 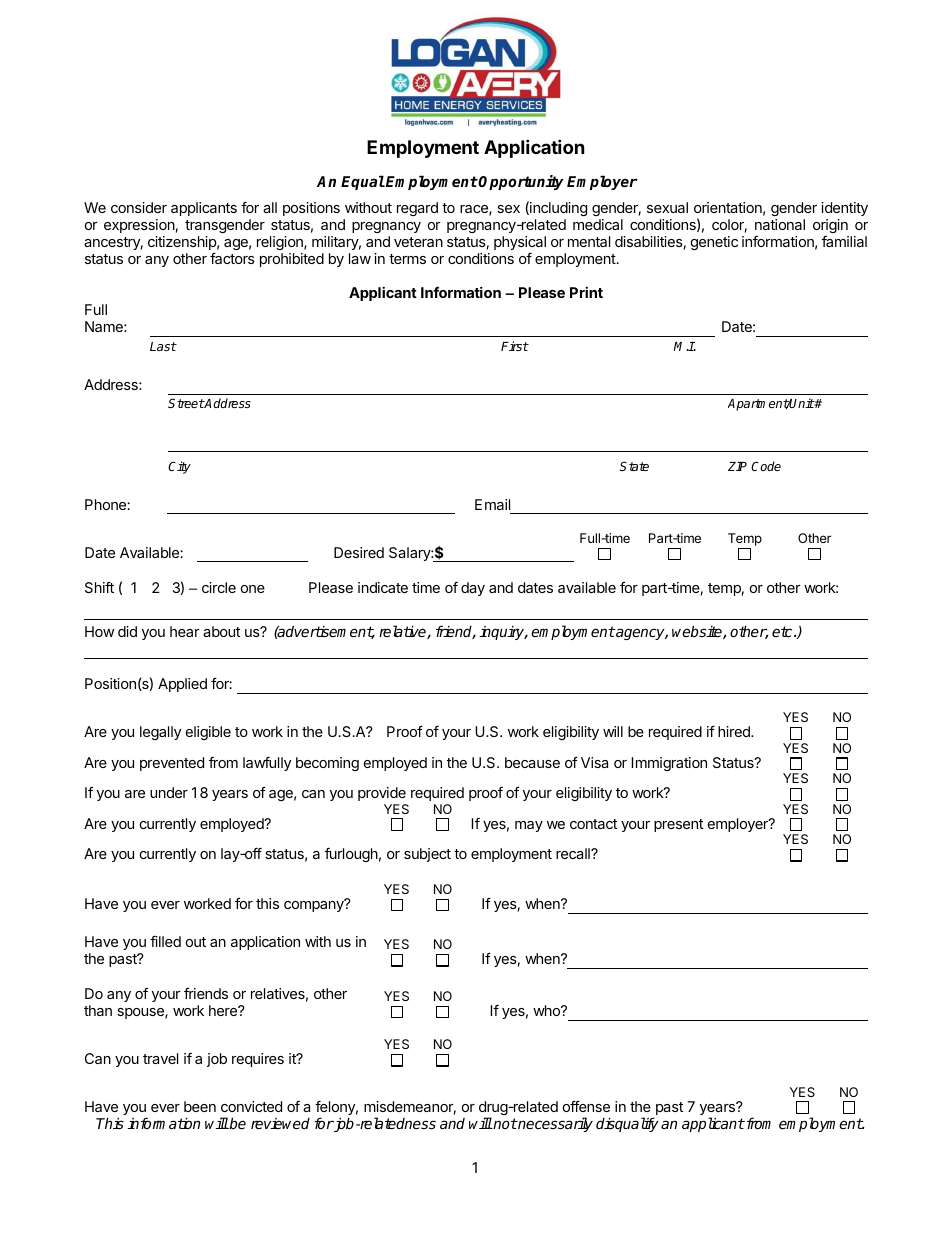 What do you see at coordinates (185, 631) in the screenshot?
I see `hear` at bounding box center [185, 631].
